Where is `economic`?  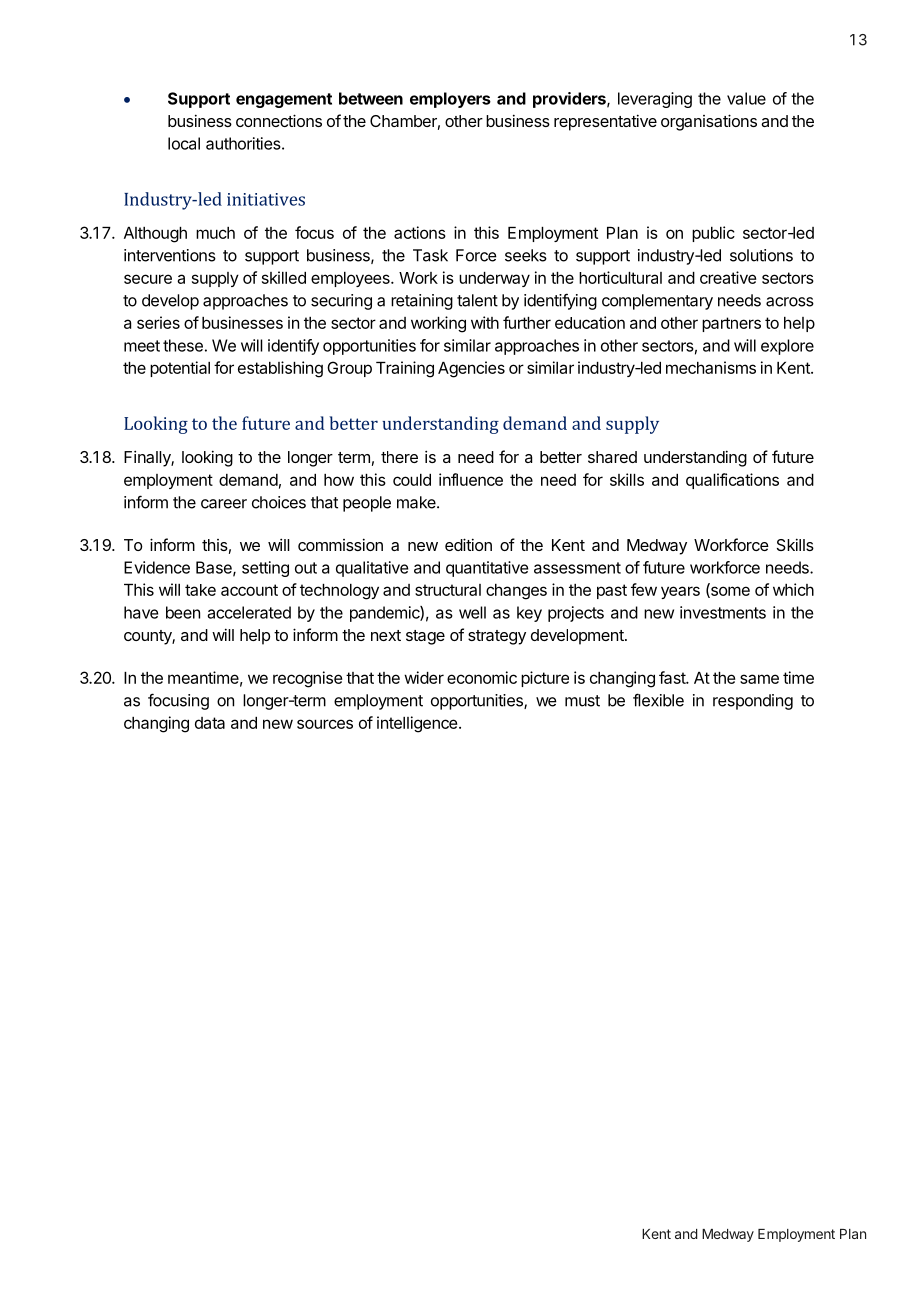 economic is located at coordinates (482, 677).
